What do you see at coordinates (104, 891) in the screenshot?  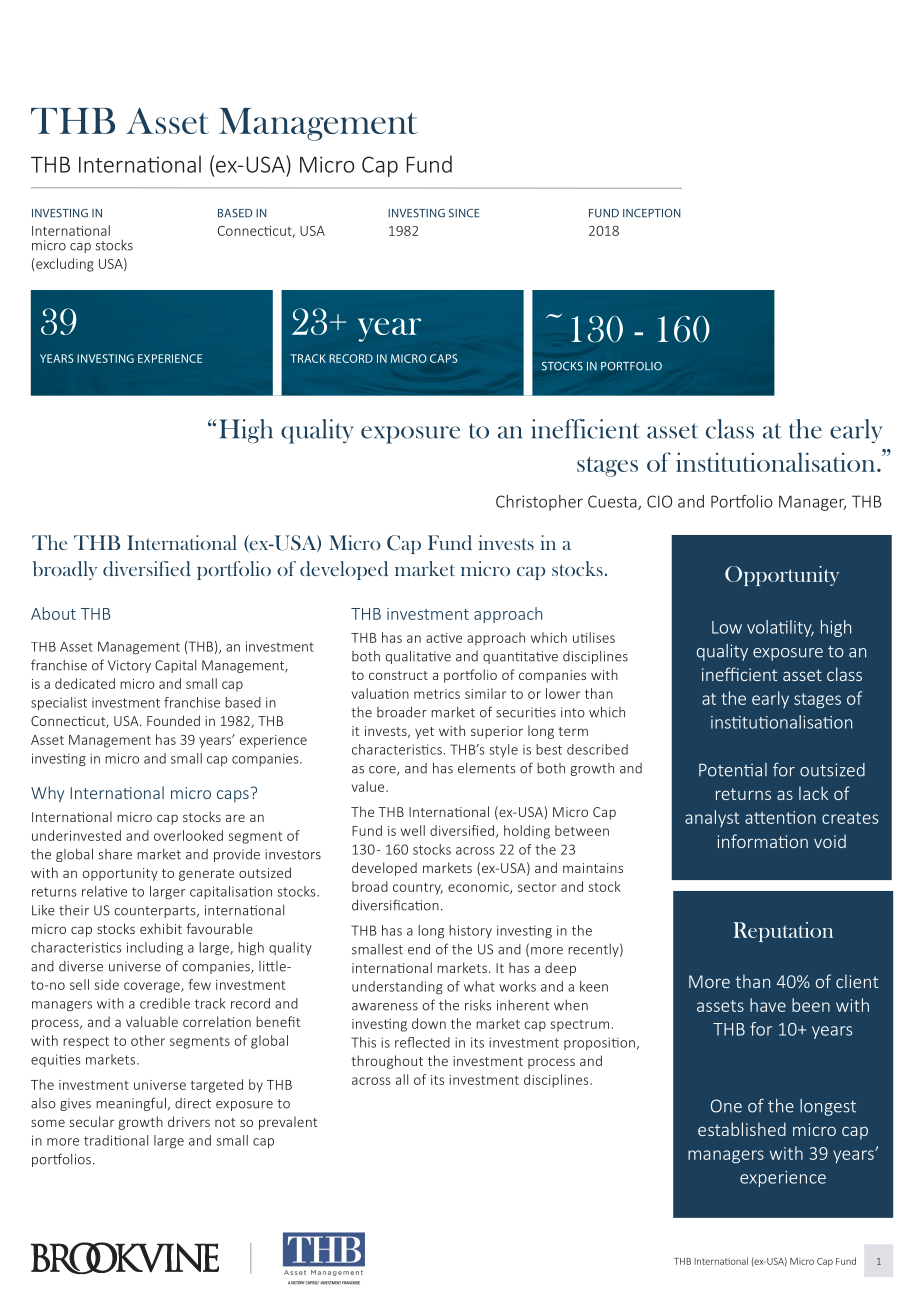 I see `relative` at bounding box center [104, 891].
